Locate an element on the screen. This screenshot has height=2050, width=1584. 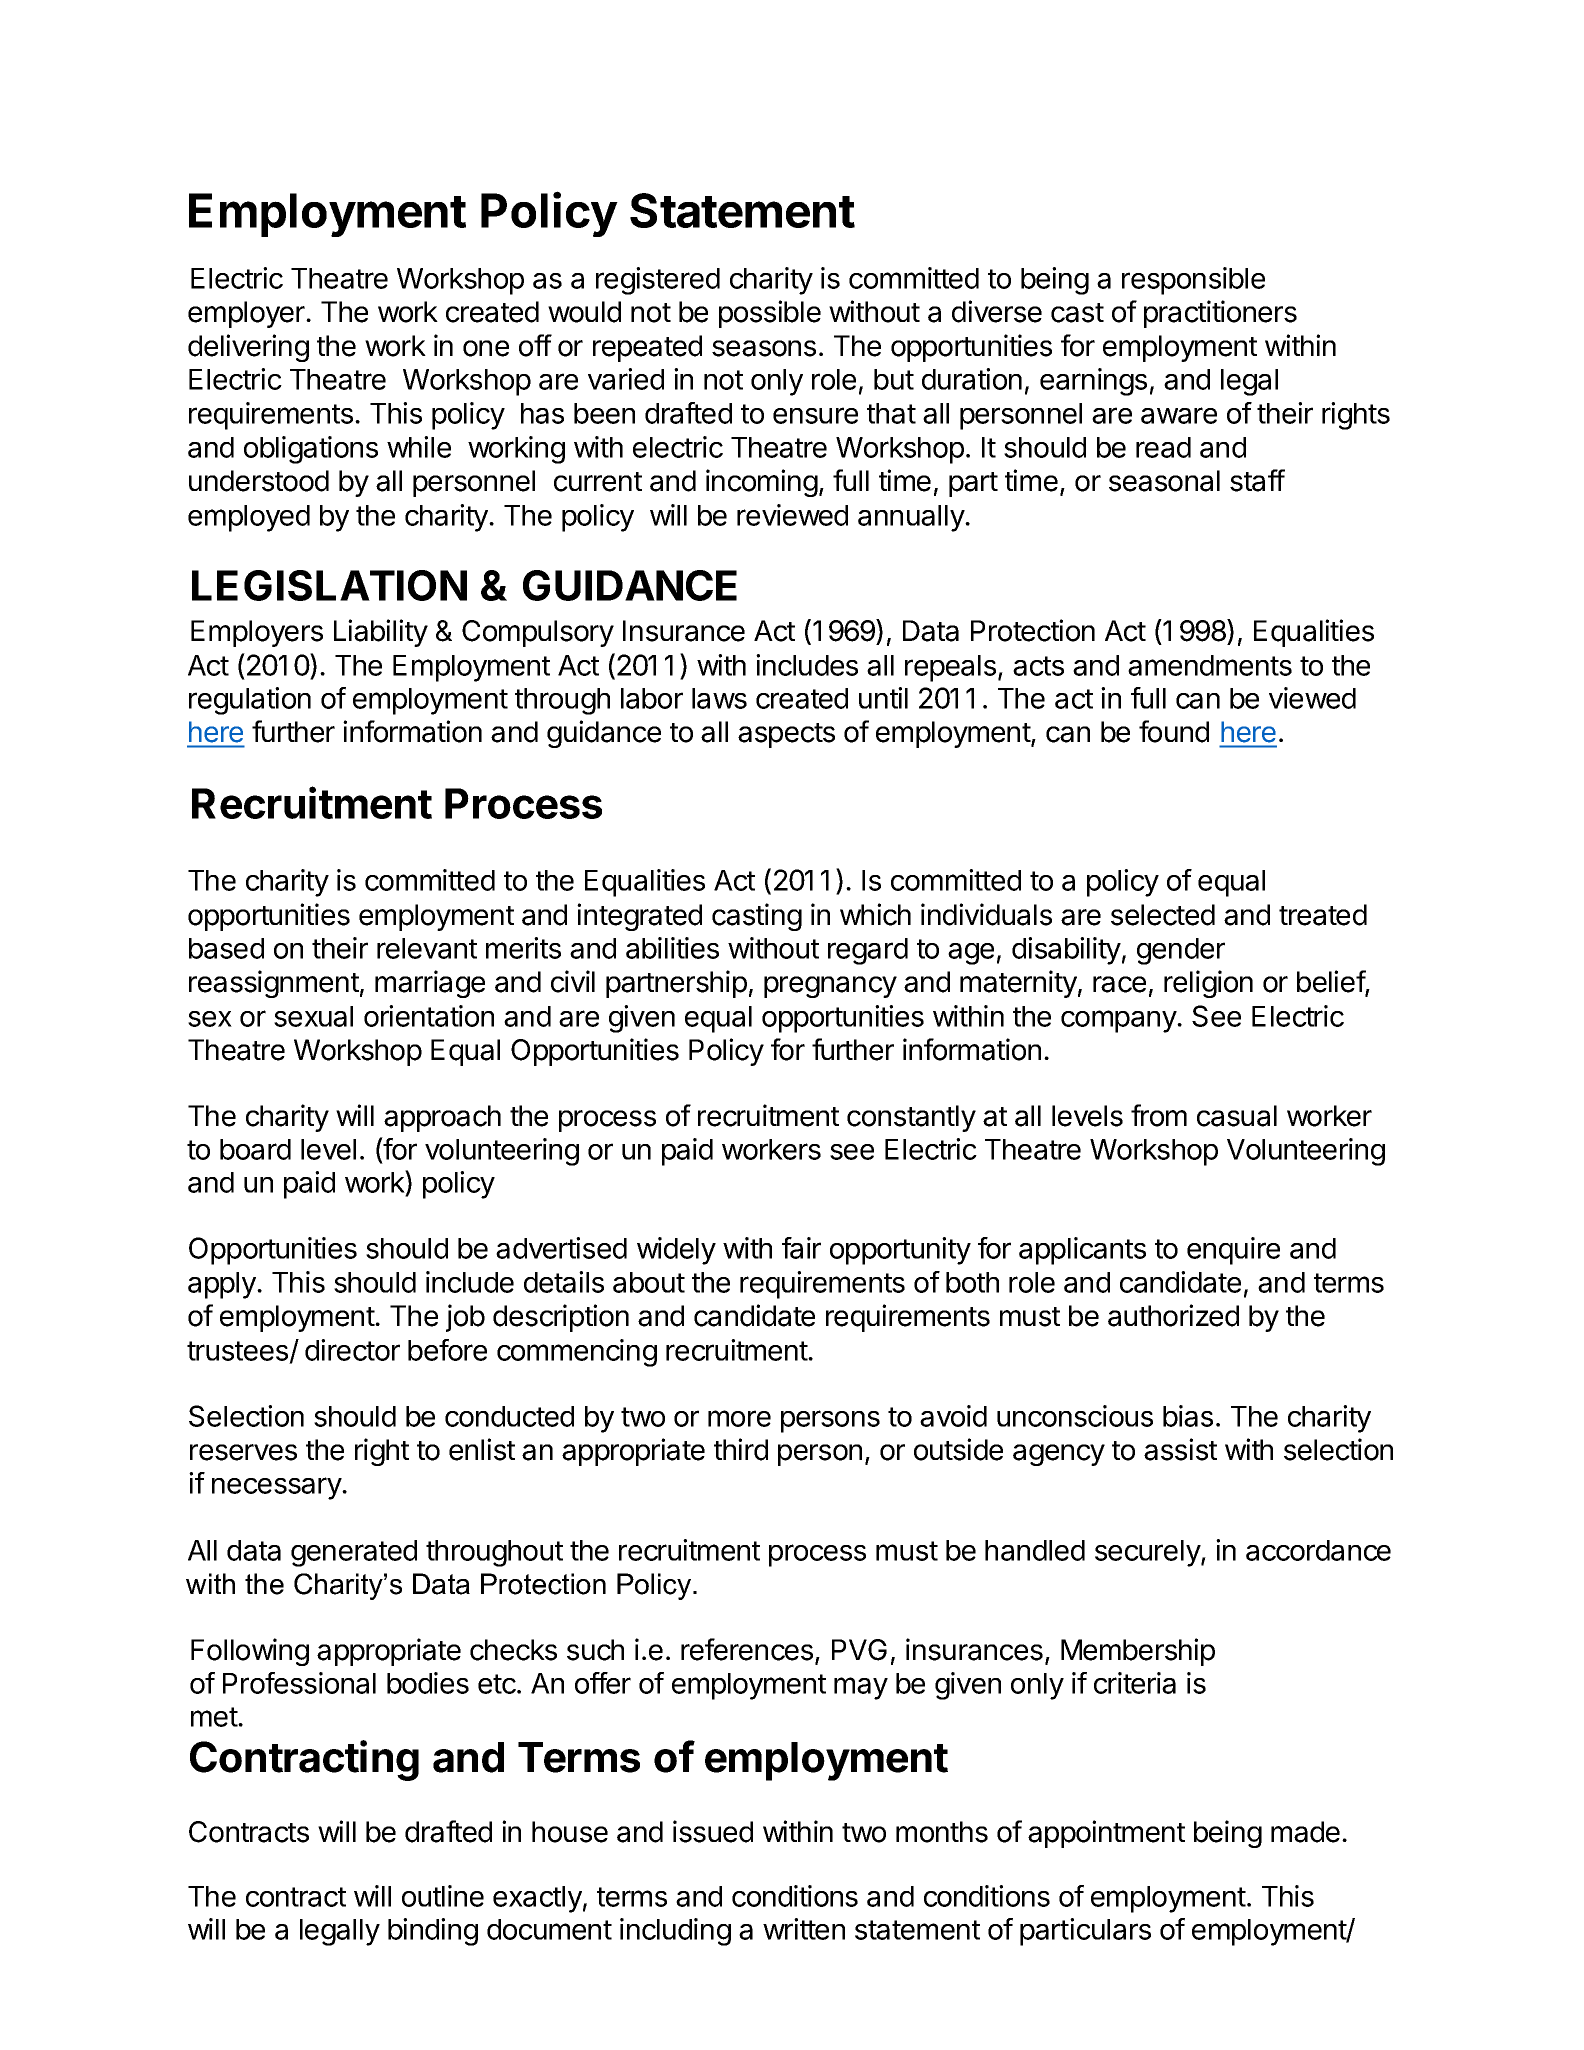
delivering is located at coordinates (248, 348).
